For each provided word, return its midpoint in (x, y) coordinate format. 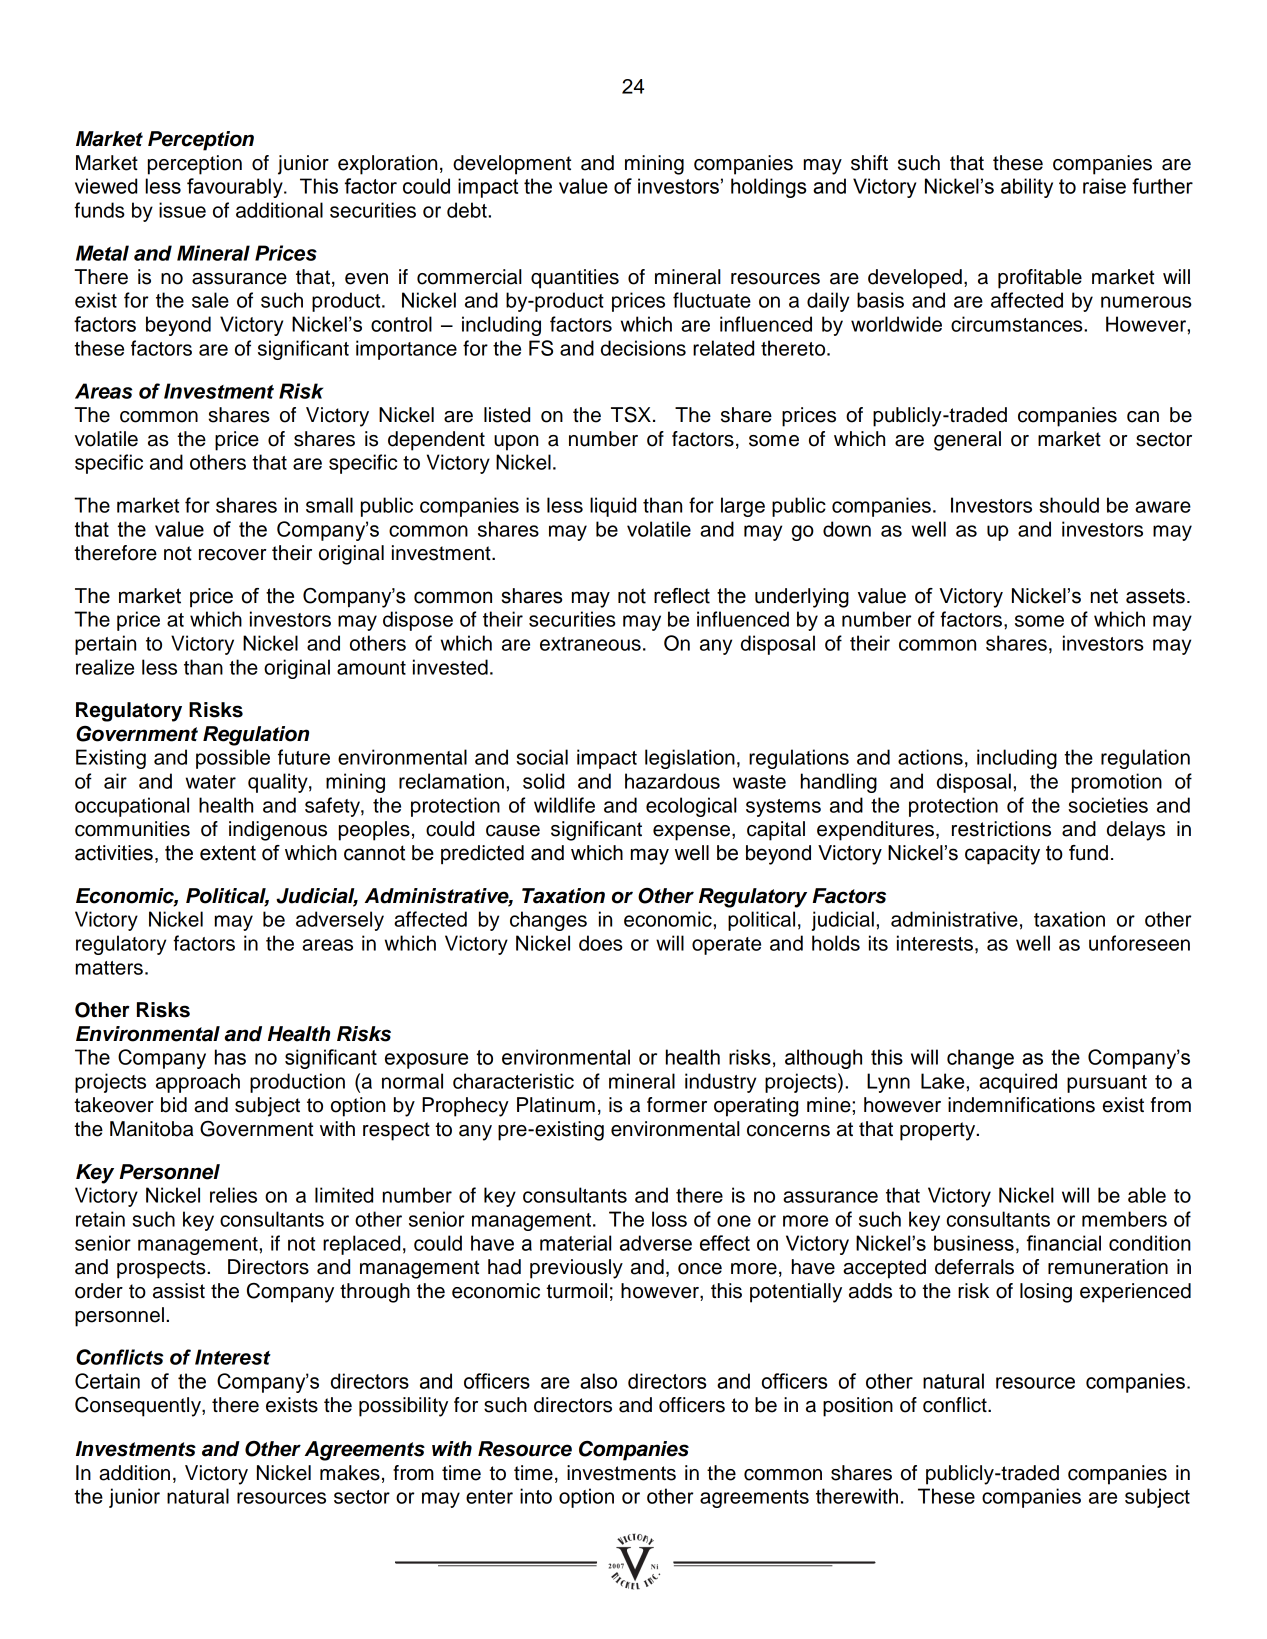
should (1069, 505)
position (858, 1407)
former (677, 1105)
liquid (613, 507)
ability (1027, 188)
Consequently (139, 1407)
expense (693, 833)
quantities (575, 279)
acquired (1018, 1083)
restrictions (1001, 829)
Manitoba (151, 1129)
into (536, 1496)
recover (233, 555)
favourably (236, 188)
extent (228, 853)
